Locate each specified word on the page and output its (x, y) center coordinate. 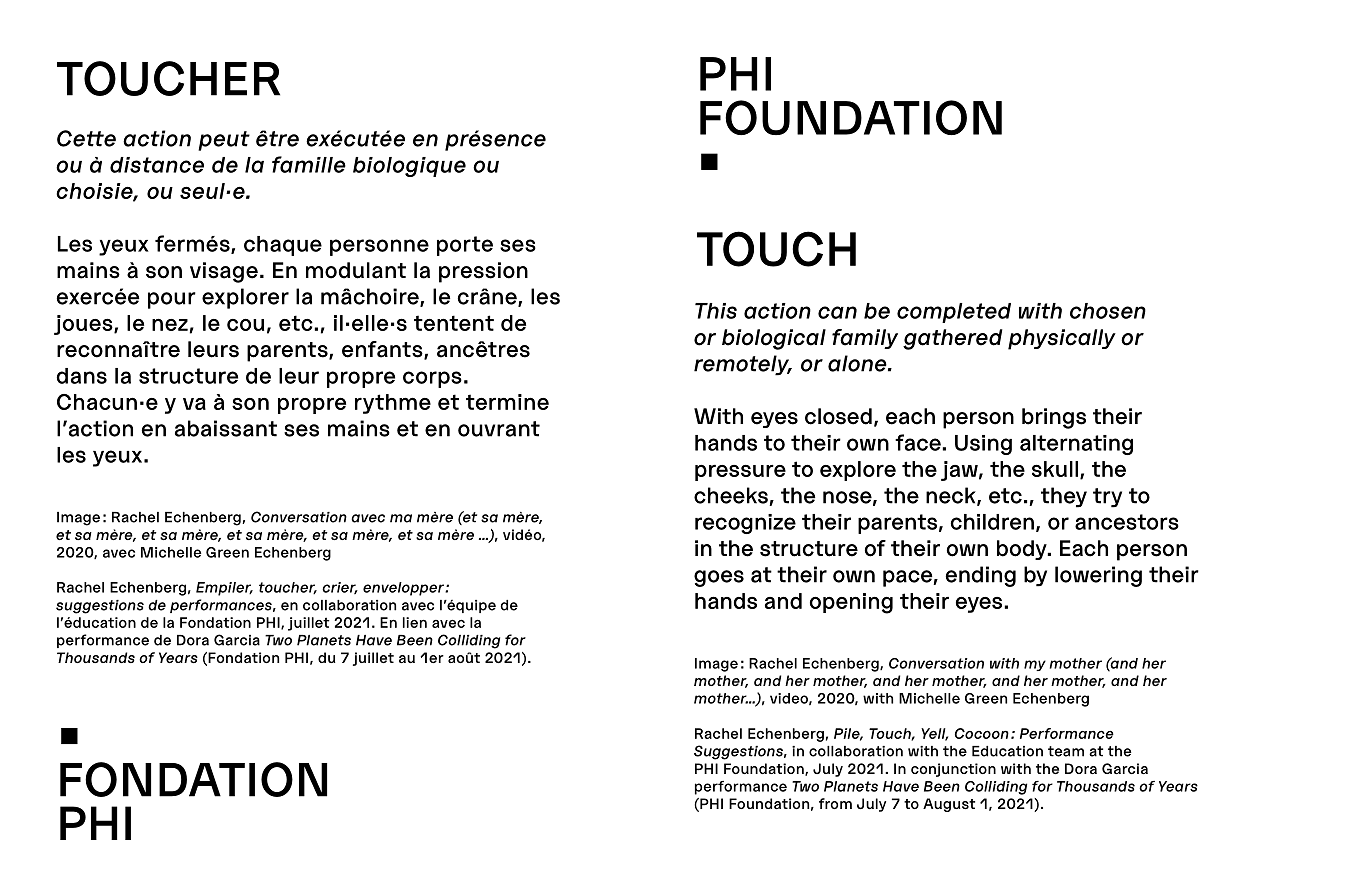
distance (157, 165)
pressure (740, 473)
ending (981, 576)
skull (1055, 469)
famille (309, 164)
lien (415, 622)
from (835, 803)
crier (340, 588)
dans (82, 376)
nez (170, 325)
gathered (953, 339)
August (949, 805)
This (716, 311)
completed (954, 313)
